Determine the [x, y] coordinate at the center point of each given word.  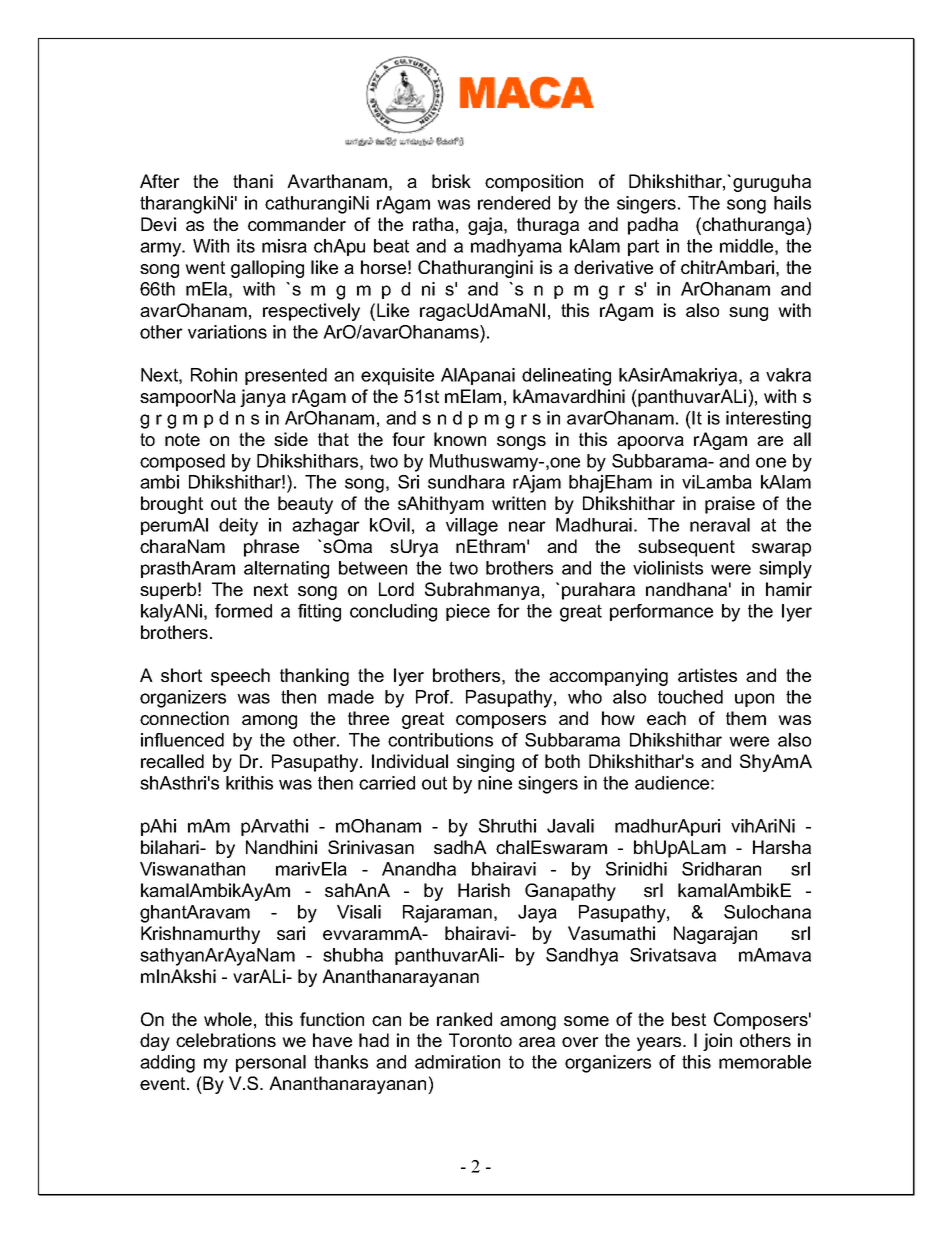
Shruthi [507, 826]
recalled [172, 761]
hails [792, 203]
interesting [768, 420]
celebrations [226, 1040]
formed [243, 611]
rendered [514, 203]
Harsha [782, 847]
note [182, 439]
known [460, 439]
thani [253, 181]
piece [468, 612]
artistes [707, 675]
